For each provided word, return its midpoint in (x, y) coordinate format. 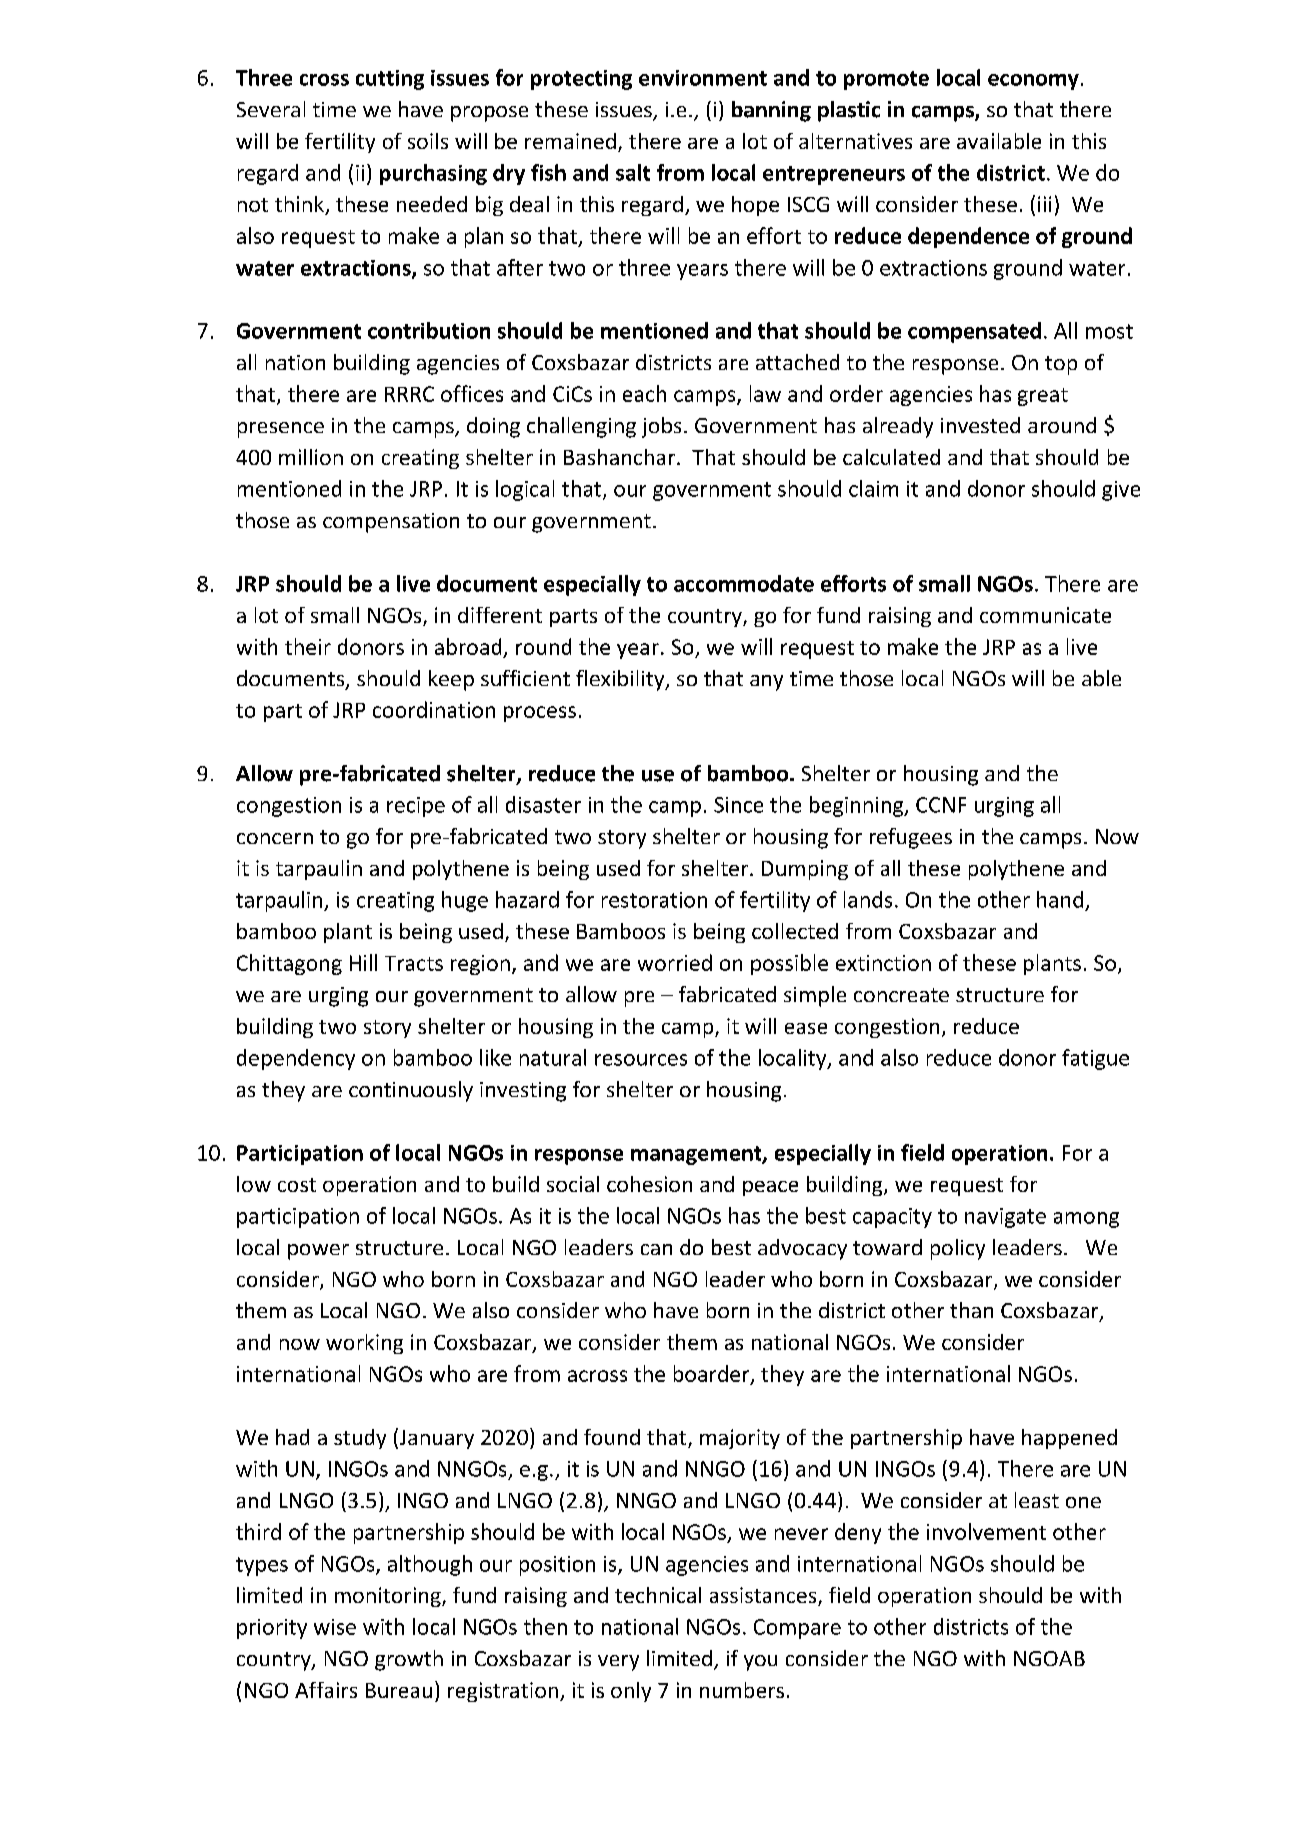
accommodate (744, 583)
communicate (1045, 615)
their (308, 646)
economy (1033, 82)
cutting (390, 80)
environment (703, 78)
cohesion (649, 1184)
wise (335, 1627)
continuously (411, 1091)
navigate (1005, 1218)
